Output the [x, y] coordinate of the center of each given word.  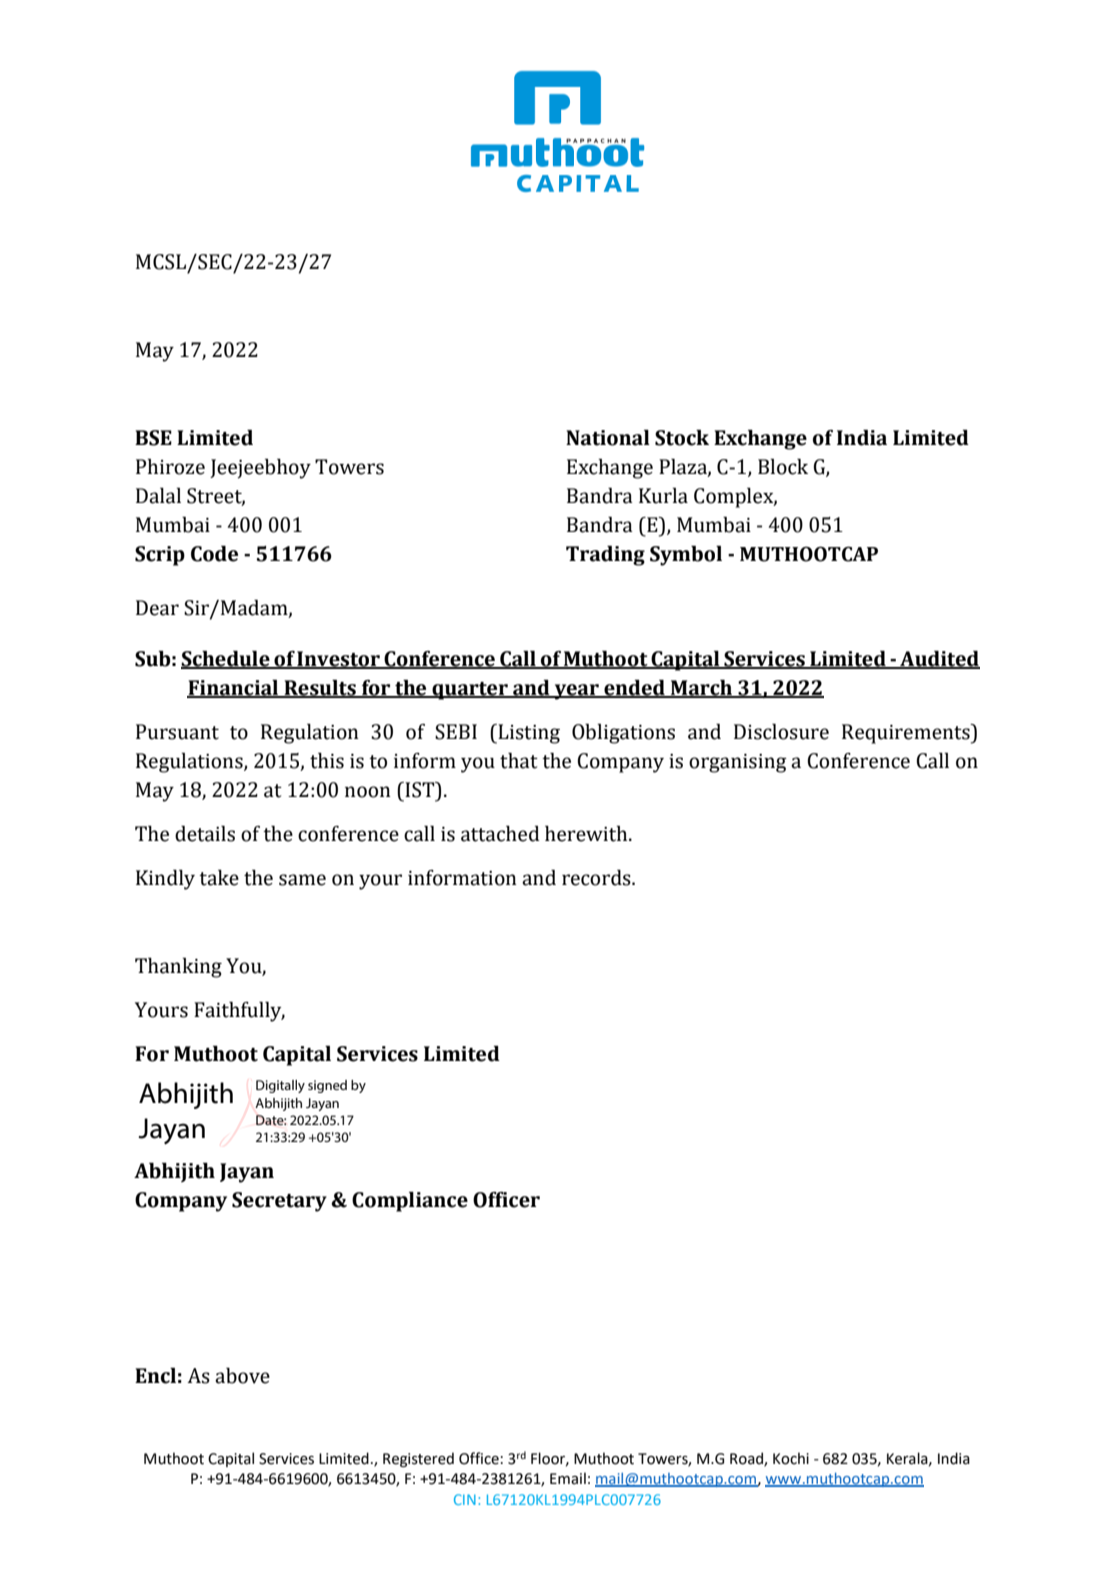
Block [783, 467]
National [608, 438]
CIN [465, 1499]
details [205, 834]
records [597, 878]
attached [500, 834]
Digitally [280, 1086]
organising [738, 763]
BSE [153, 438]
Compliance [410, 1202]
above [242, 1376]
